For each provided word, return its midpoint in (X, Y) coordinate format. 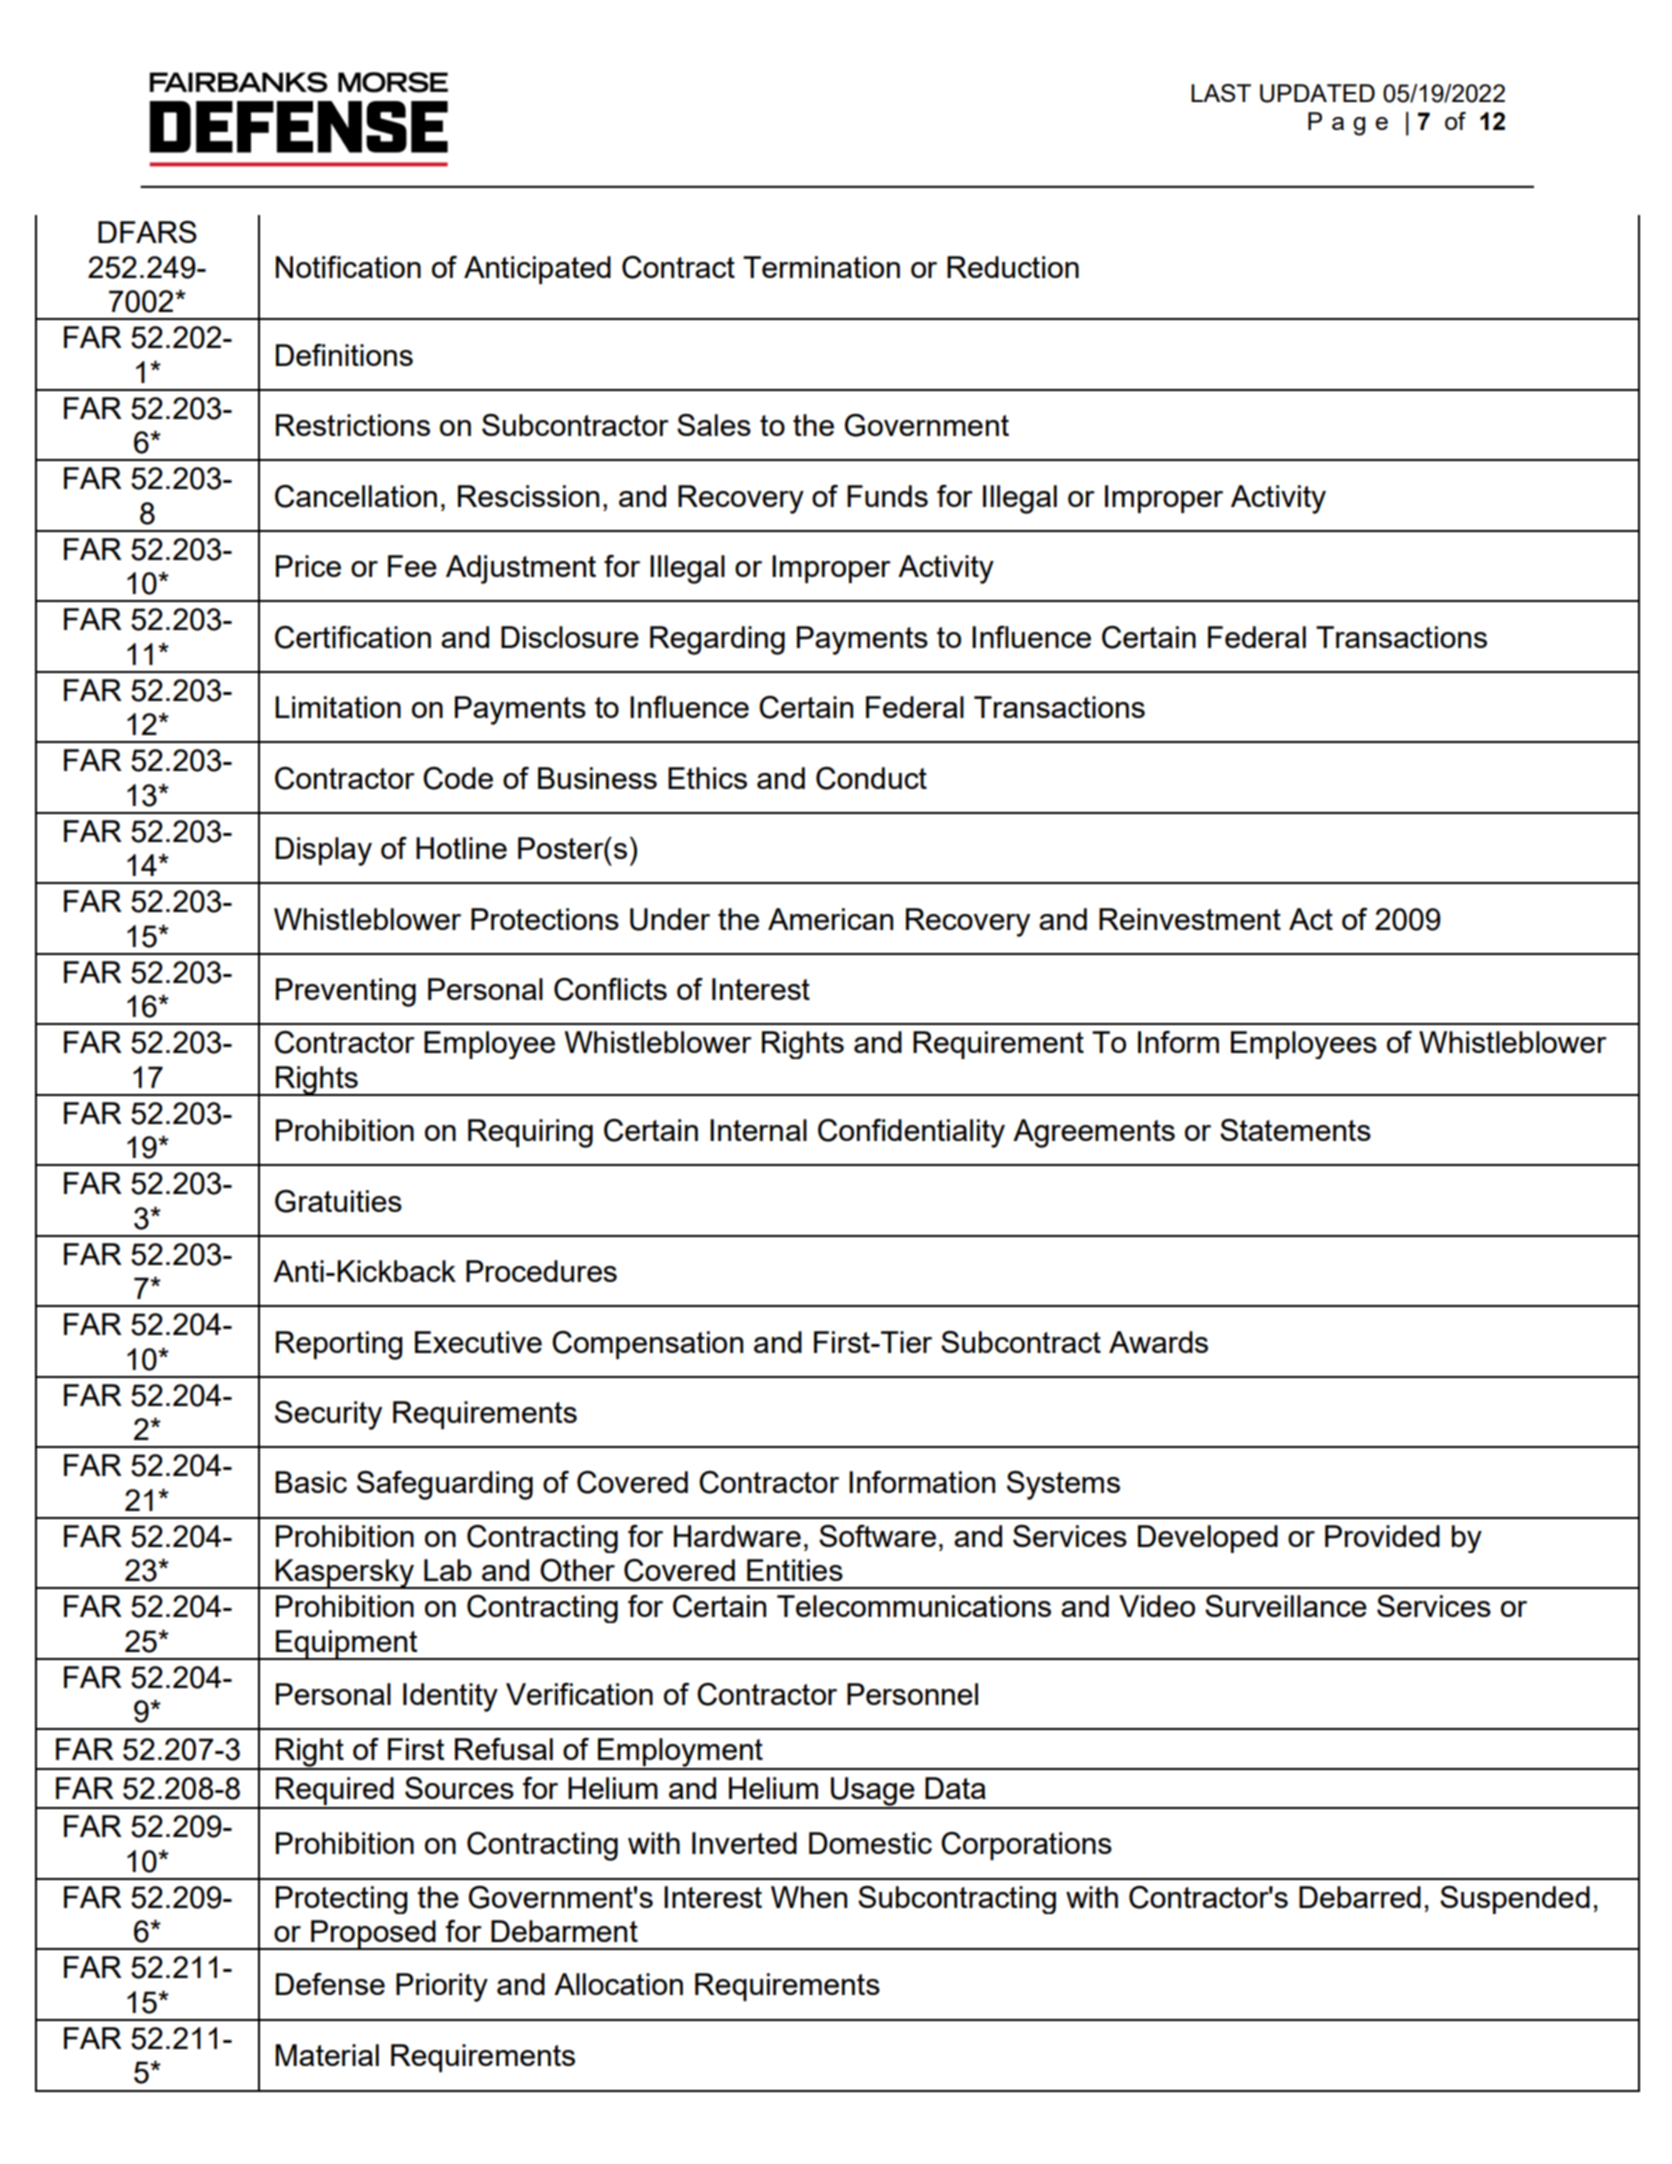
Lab (448, 1570)
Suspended (1515, 1900)
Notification (348, 267)
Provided (1382, 1536)
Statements (1295, 1130)
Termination (821, 267)
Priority (442, 1987)
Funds (887, 496)
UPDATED (1317, 93)
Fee (412, 566)
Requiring (530, 1133)
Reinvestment (1190, 919)
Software (877, 1536)
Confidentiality (911, 1133)
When (809, 1897)
